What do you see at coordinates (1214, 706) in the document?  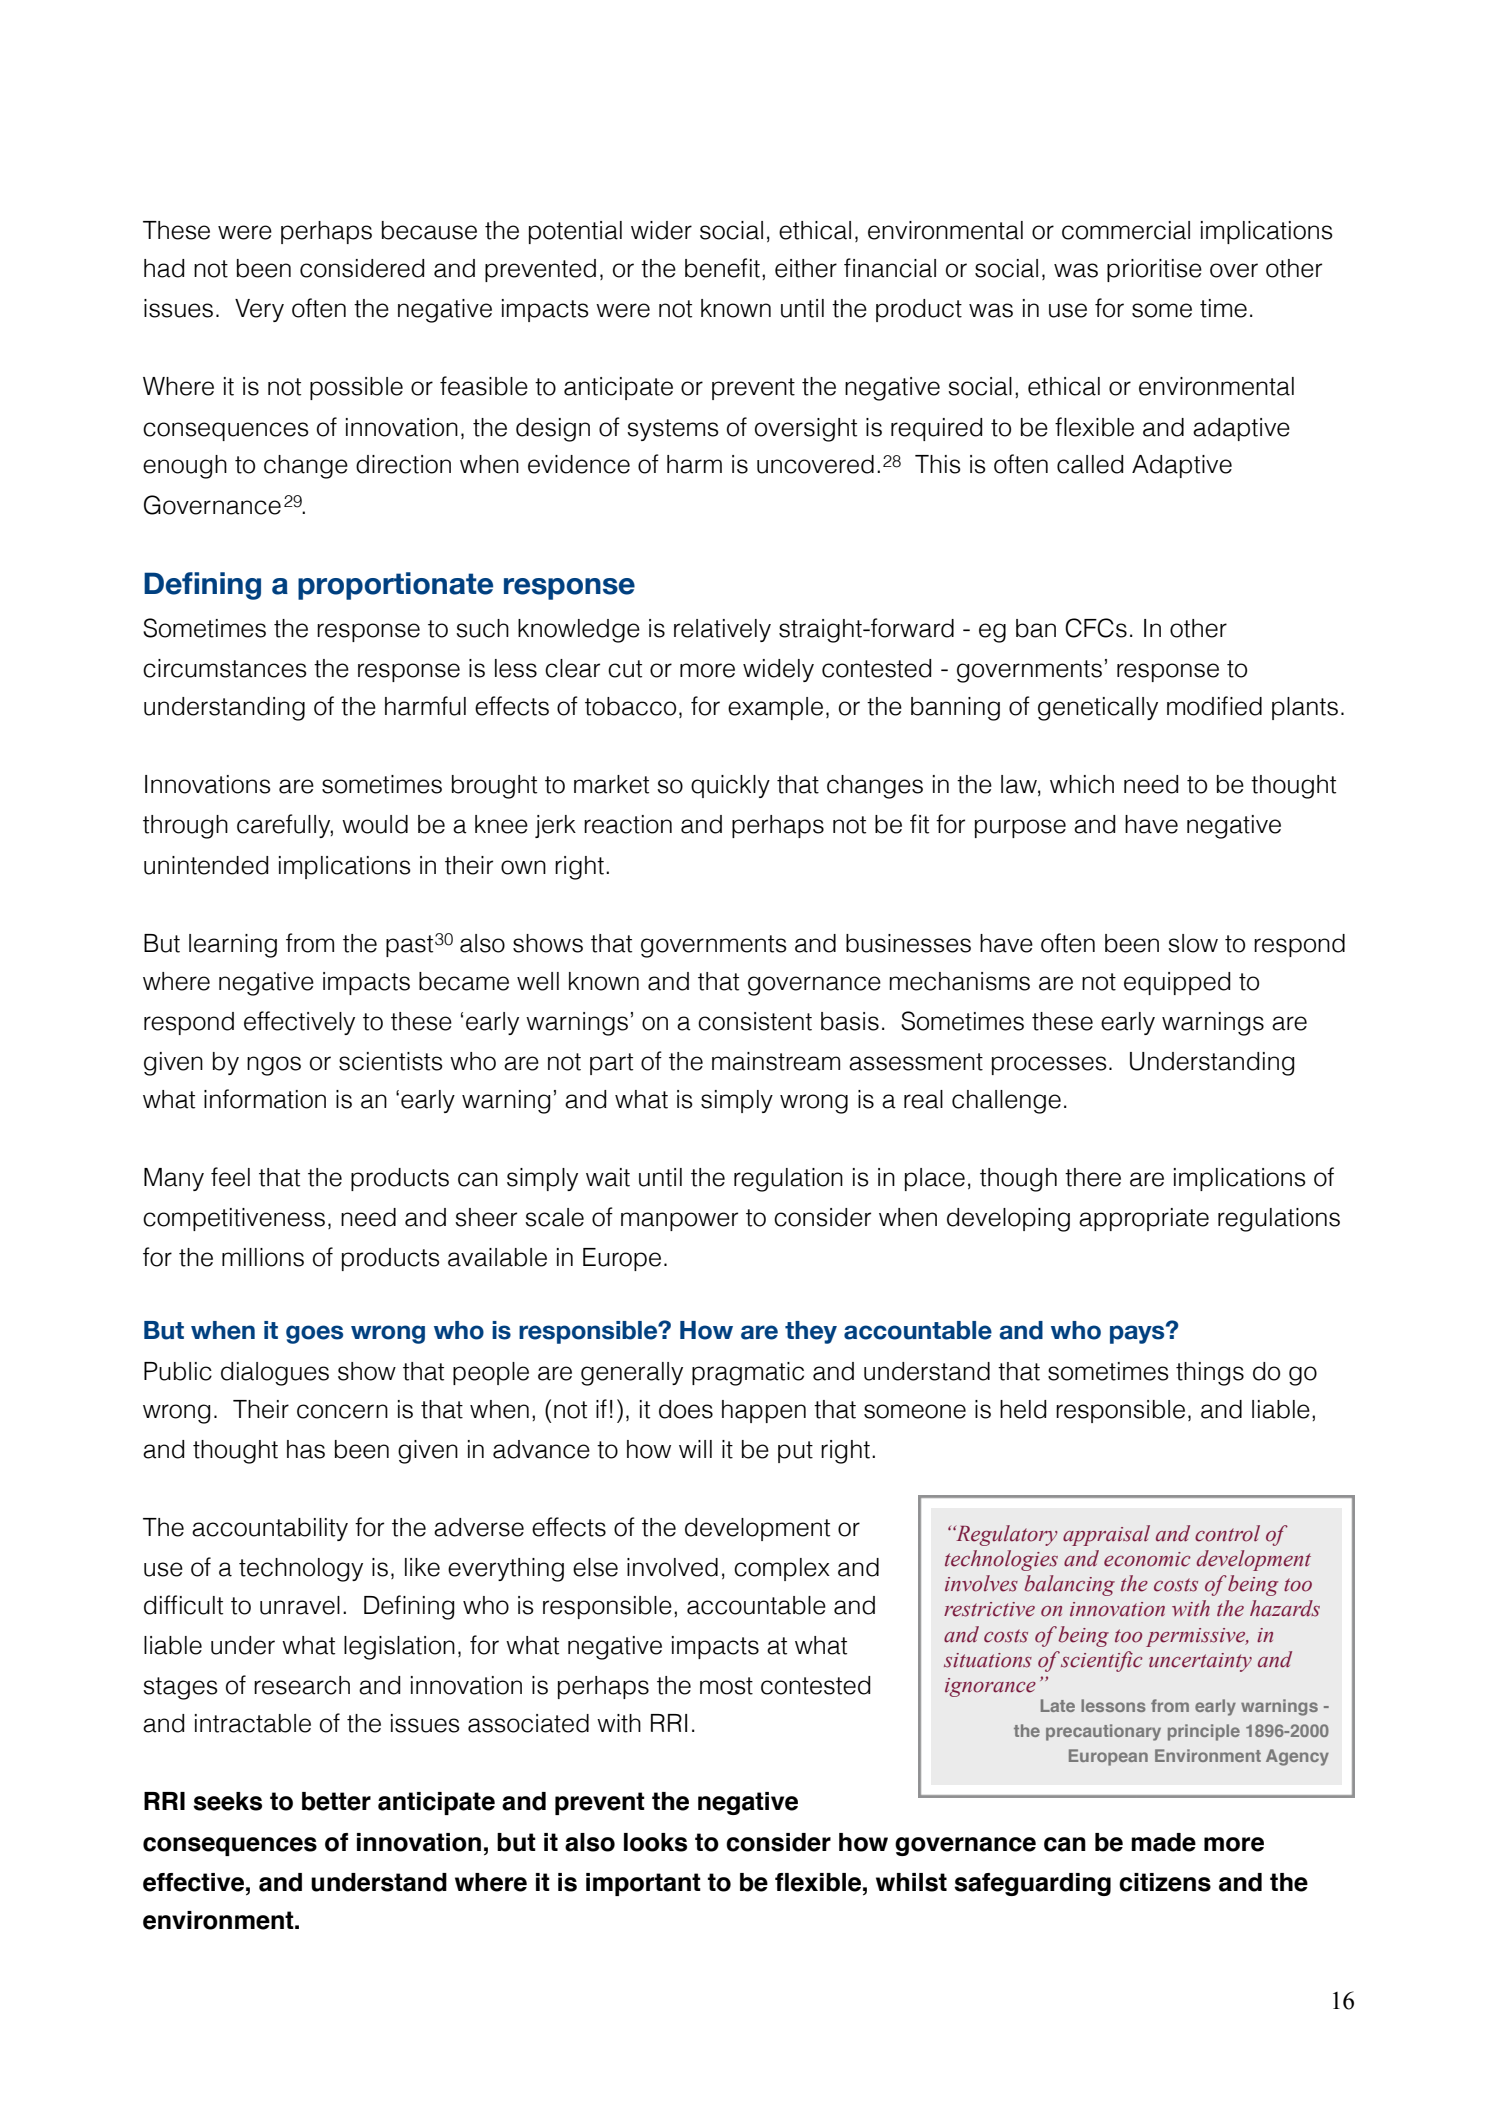 I see `modified` at bounding box center [1214, 706].
